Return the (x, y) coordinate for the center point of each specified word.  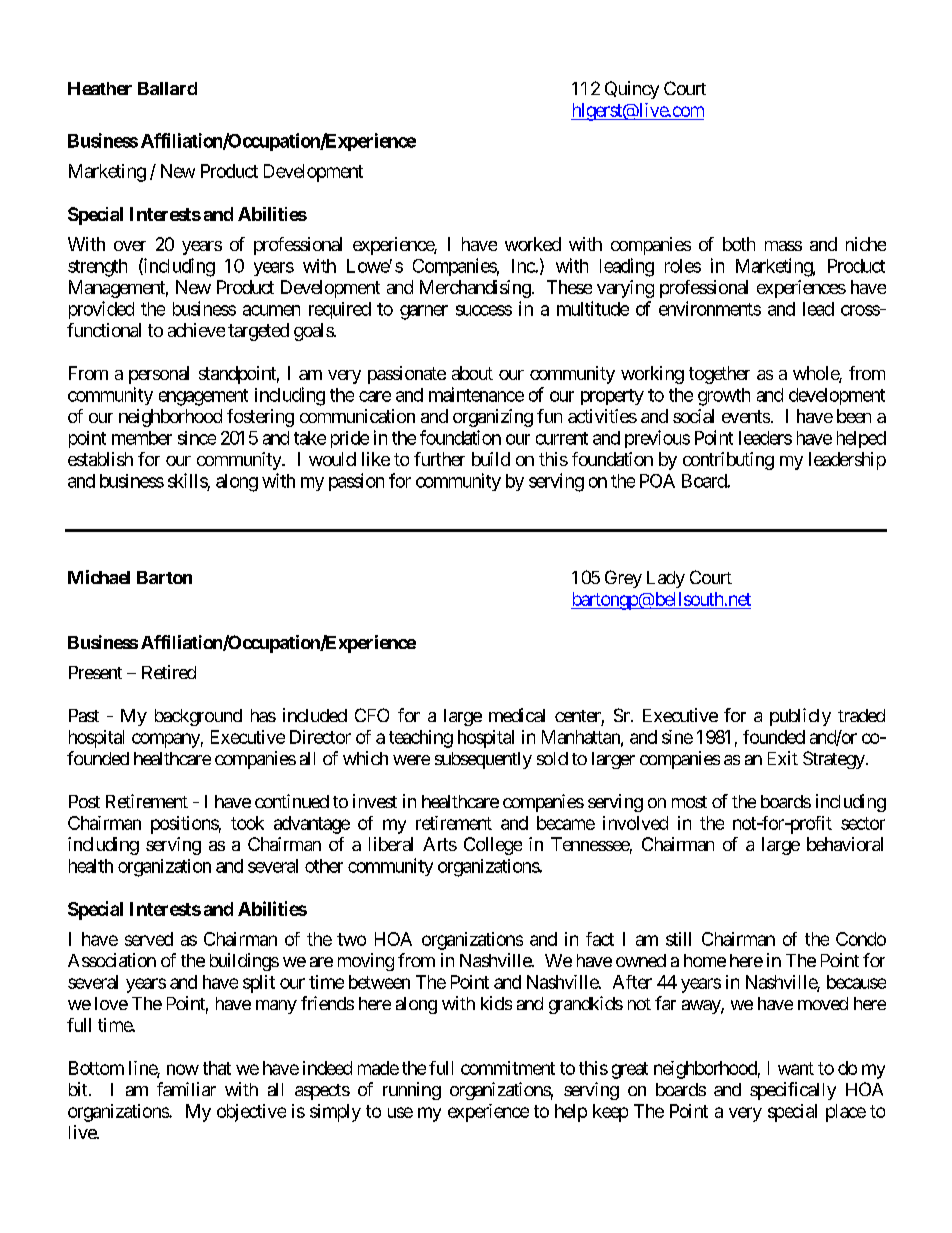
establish (100, 459)
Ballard (167, 88)
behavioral (845, 844)
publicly (800, 717)
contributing (728, 461)
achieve (196, 330)
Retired (169, 672)
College (493, 846)
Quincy (632, 90)
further (439, 459)
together (719, 375)
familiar (186, 1089)
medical (517, 715)
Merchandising (475, 289)
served (149, 939)
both (739, 244)
